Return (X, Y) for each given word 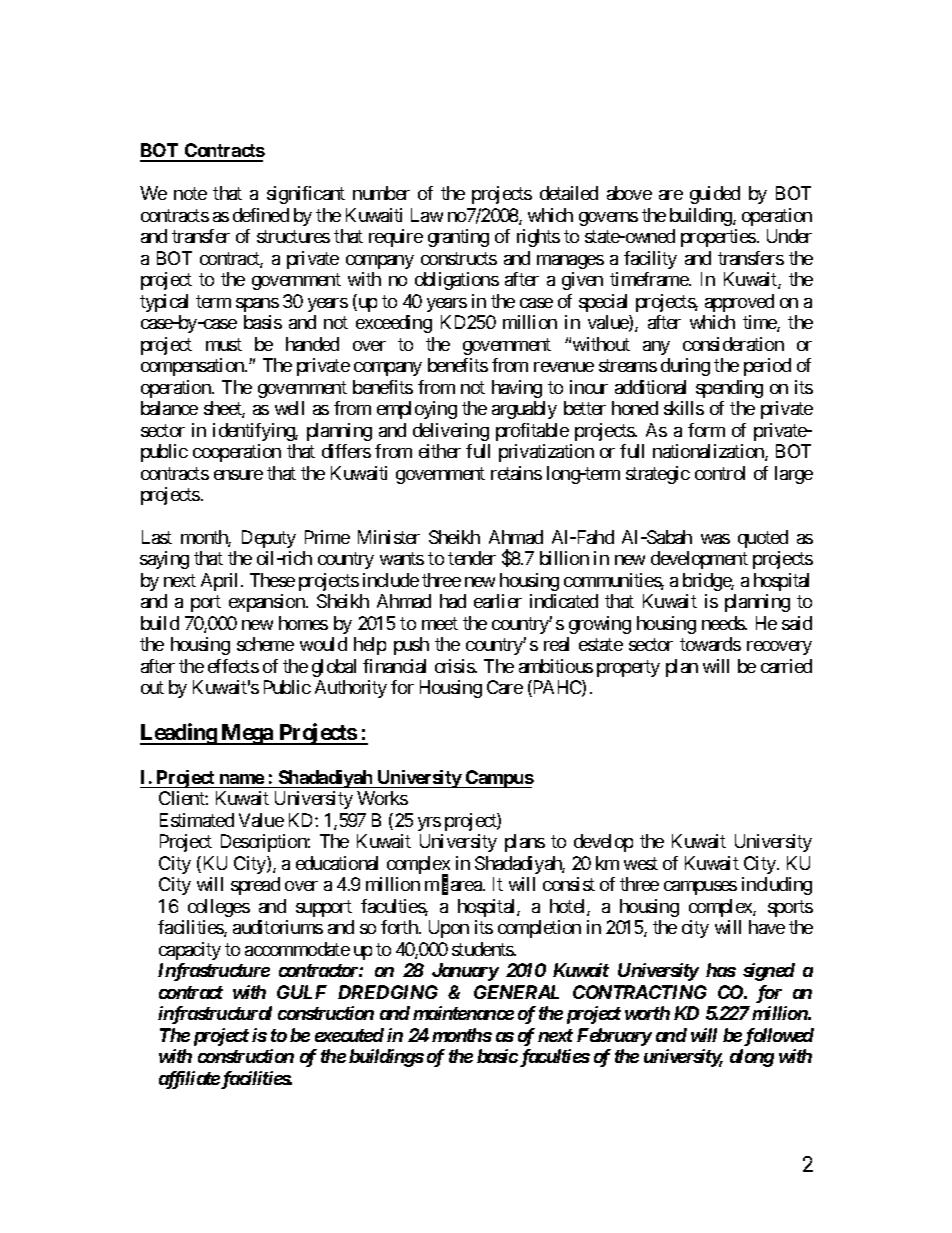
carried (786, 666)
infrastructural (215, 1015)
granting (458, 238)
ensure (238, 475)
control (720, 473)
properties (718, 238)
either (440, 451)
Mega (247, 734)
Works (382, 798)
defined (261, 215)
